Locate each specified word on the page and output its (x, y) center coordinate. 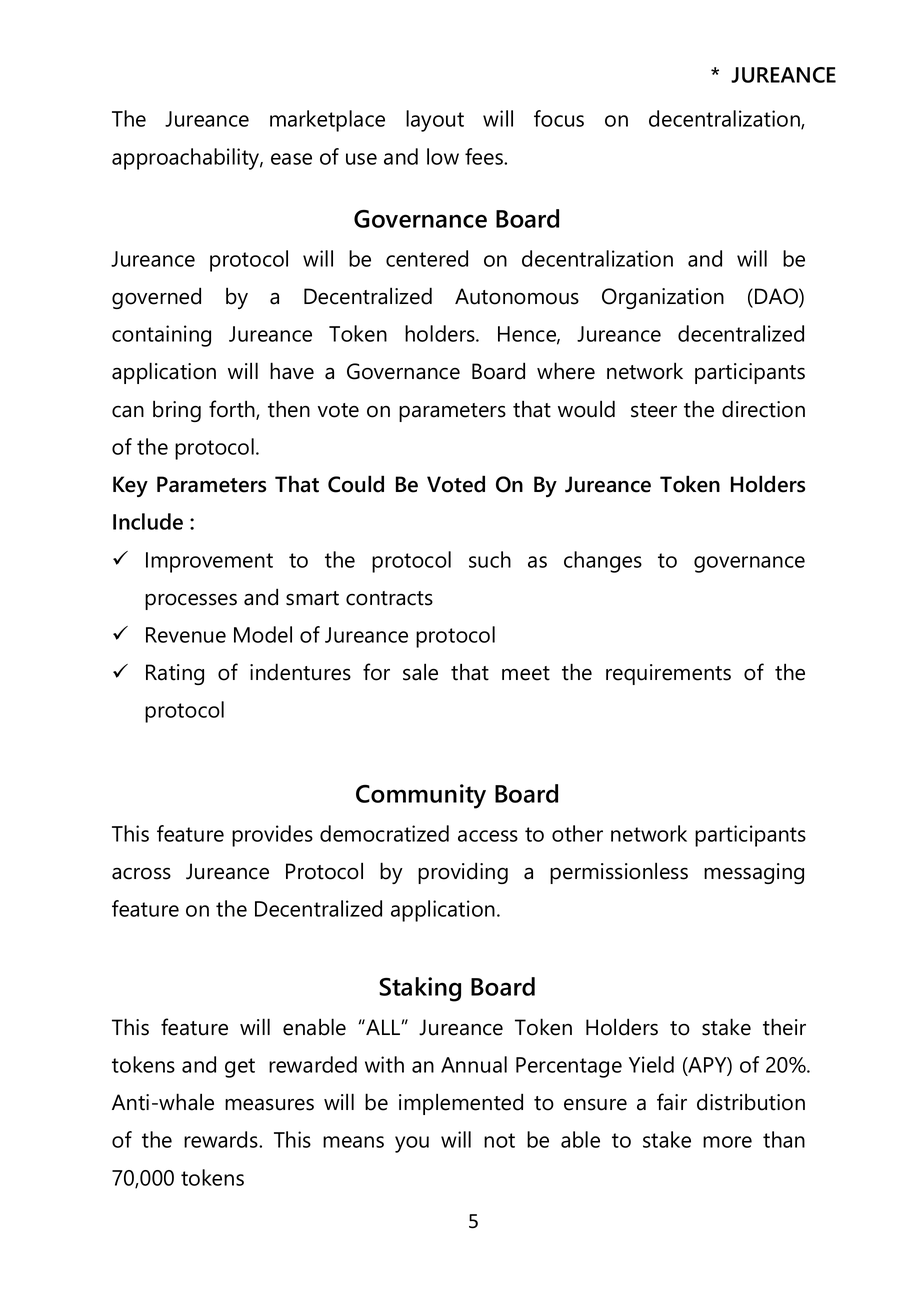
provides (272, 836)
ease (291, 159)
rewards (222, 1139)
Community (421, 796)
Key (130, 486)
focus (559, 118)
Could (356, 484)
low (443, 156)
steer (654, 410)
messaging (754, 873)
